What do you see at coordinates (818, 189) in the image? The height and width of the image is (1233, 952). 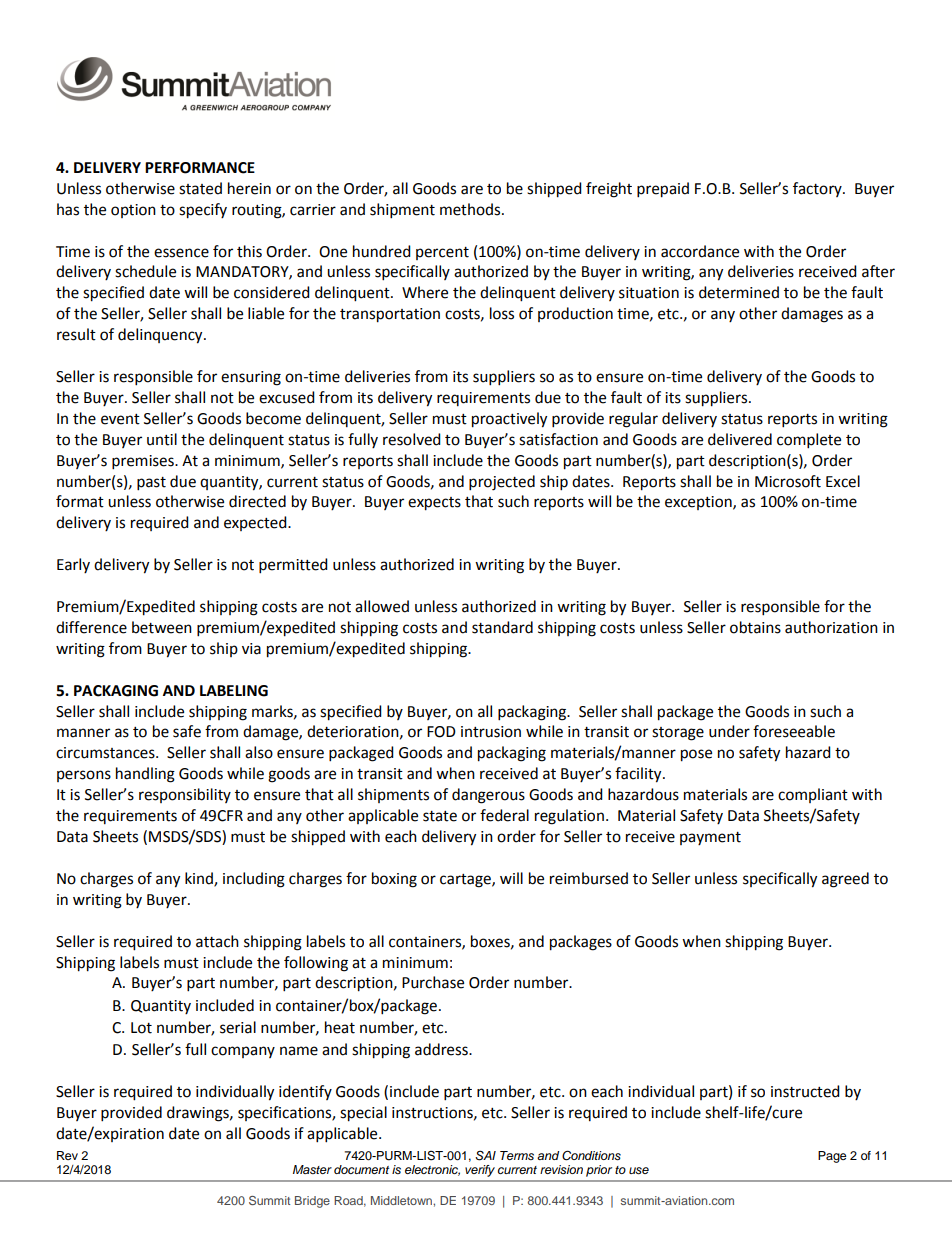 I see `factory` at bounding box center [818, 189].
